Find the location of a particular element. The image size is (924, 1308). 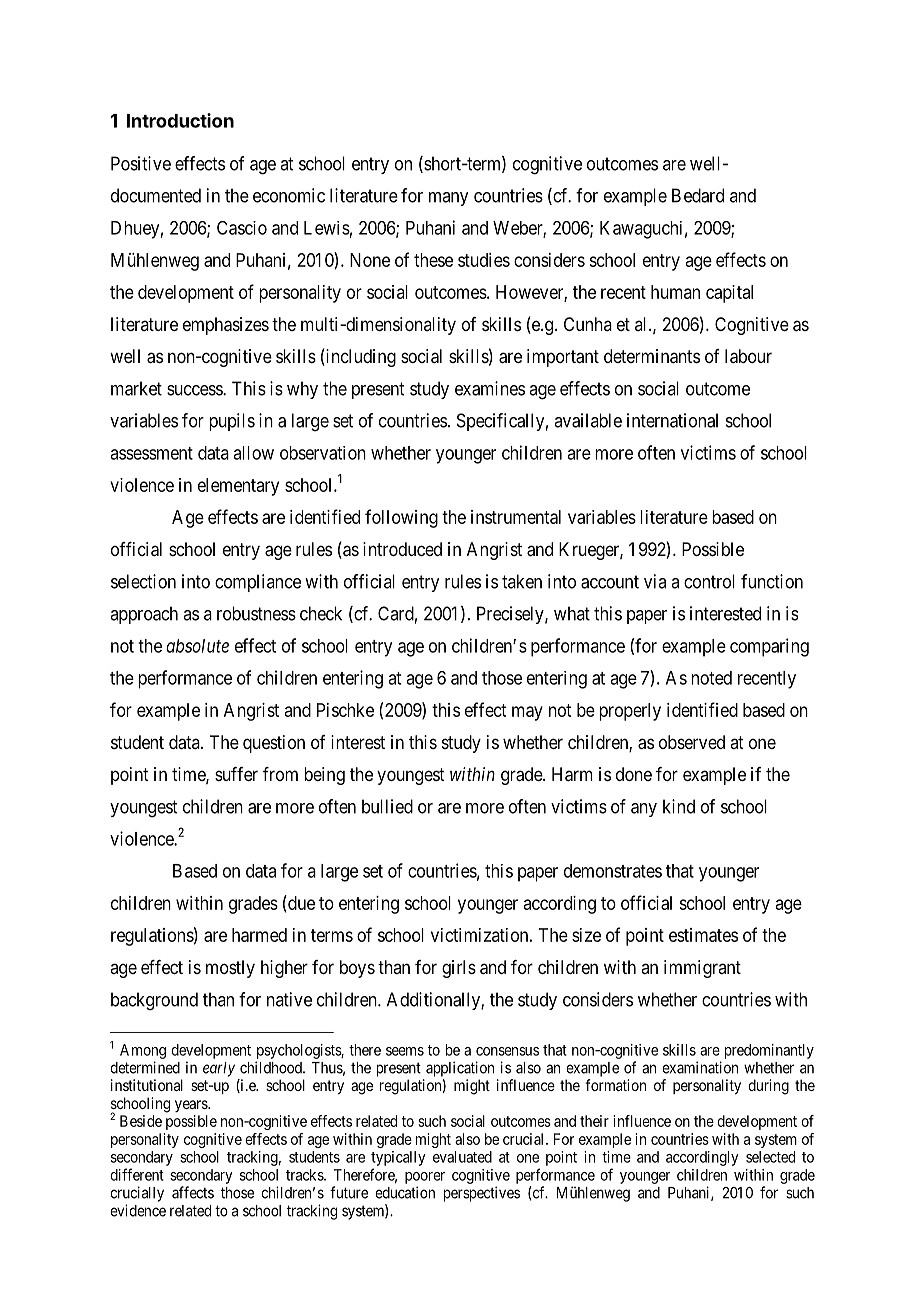

mostly is located at coordinates (230, 969).
